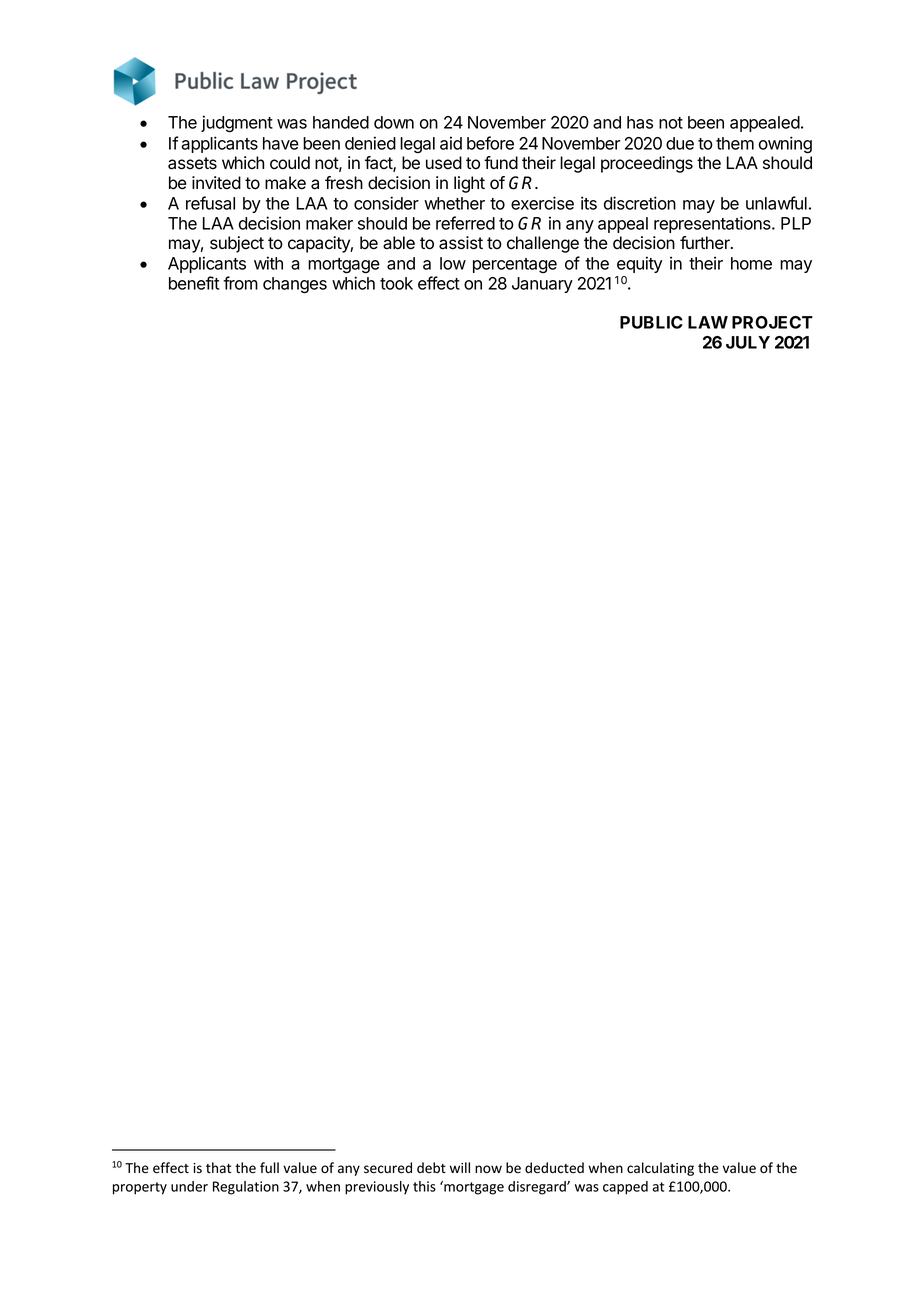 This image has width=924, height=1308. I want to click on aid, so click(451, 143).
